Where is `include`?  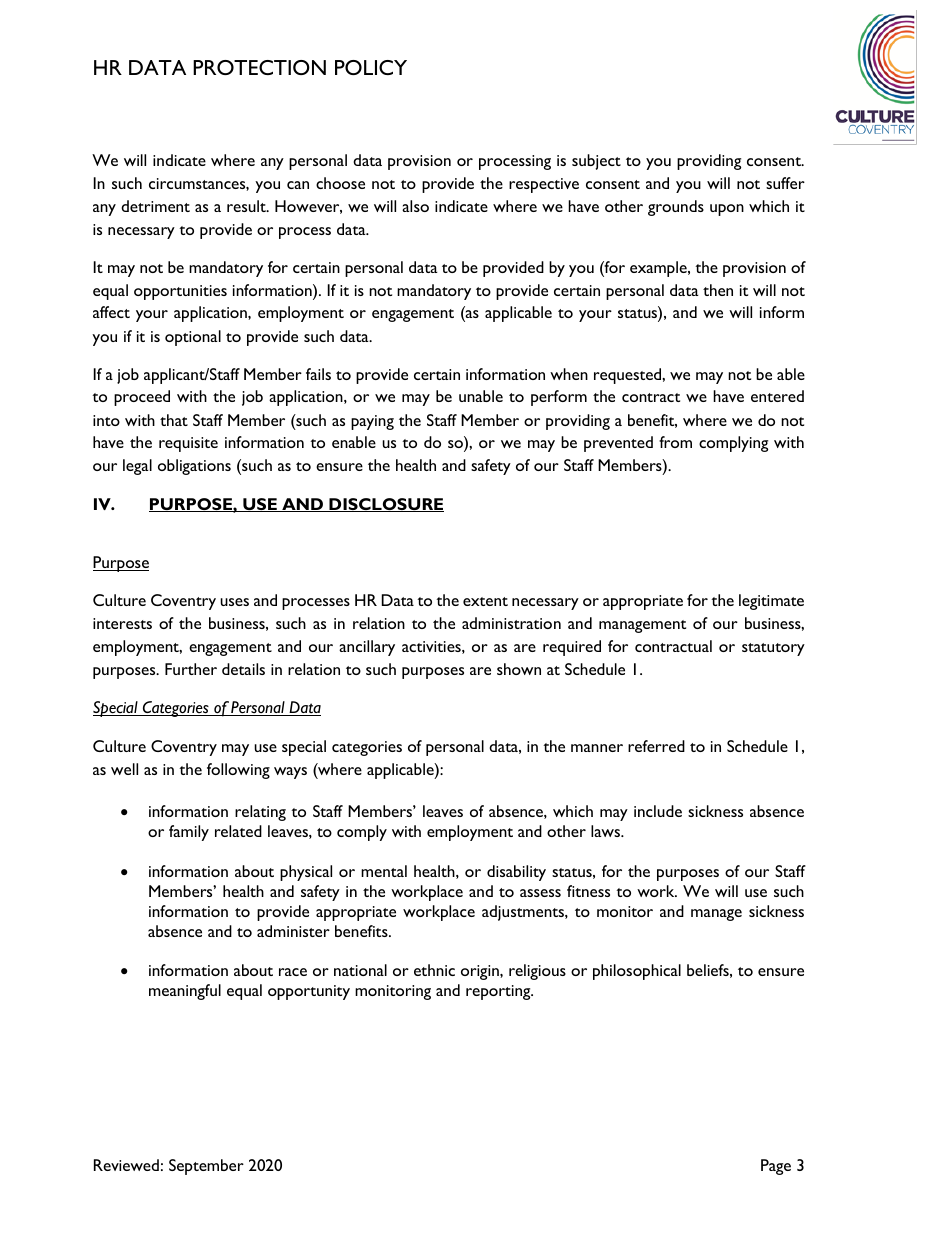
include is located at coordinates (658, 811).
